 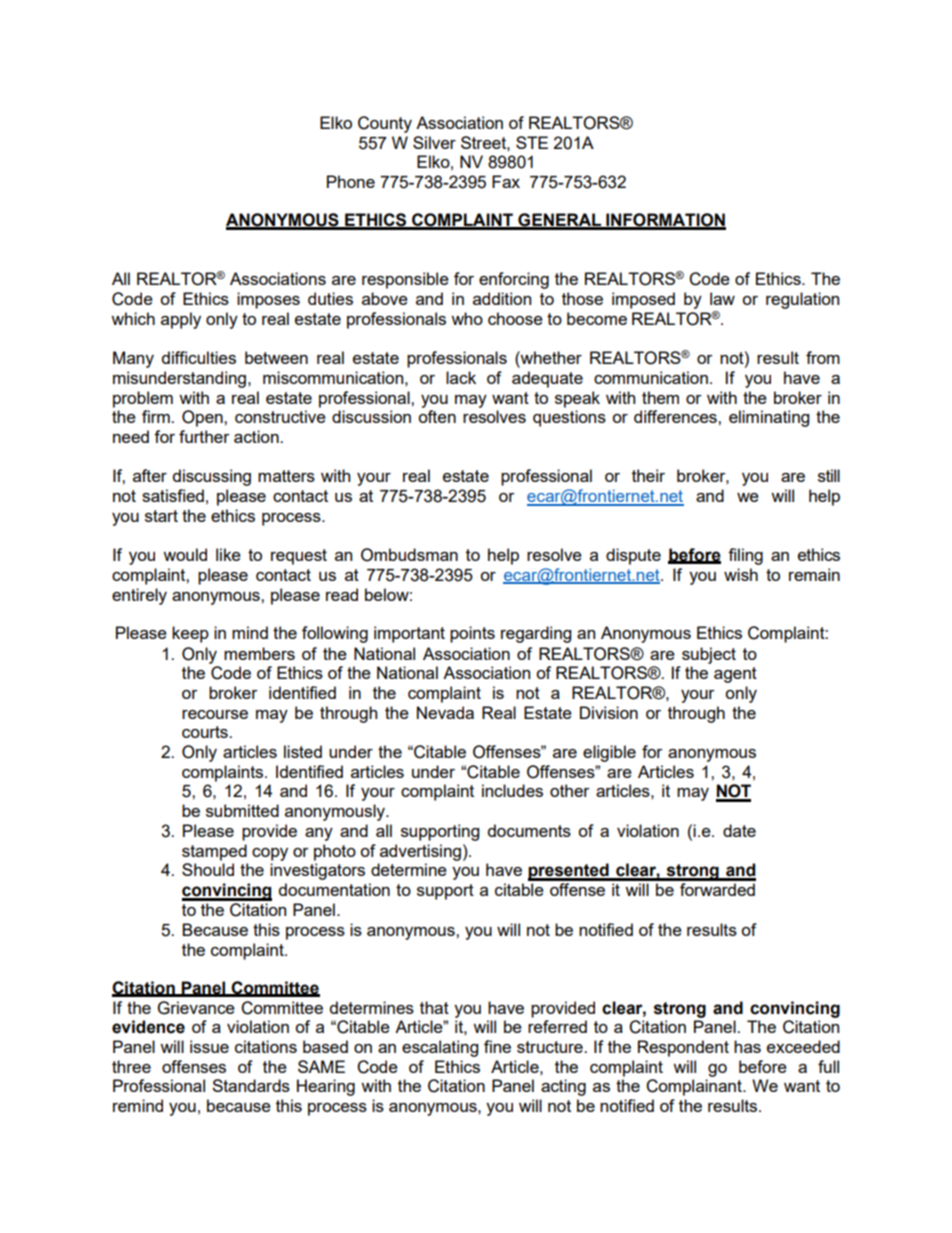 What do you see at coordinates (190, 634) in the image?
I see `keep` at bounding box center [190, 634].
